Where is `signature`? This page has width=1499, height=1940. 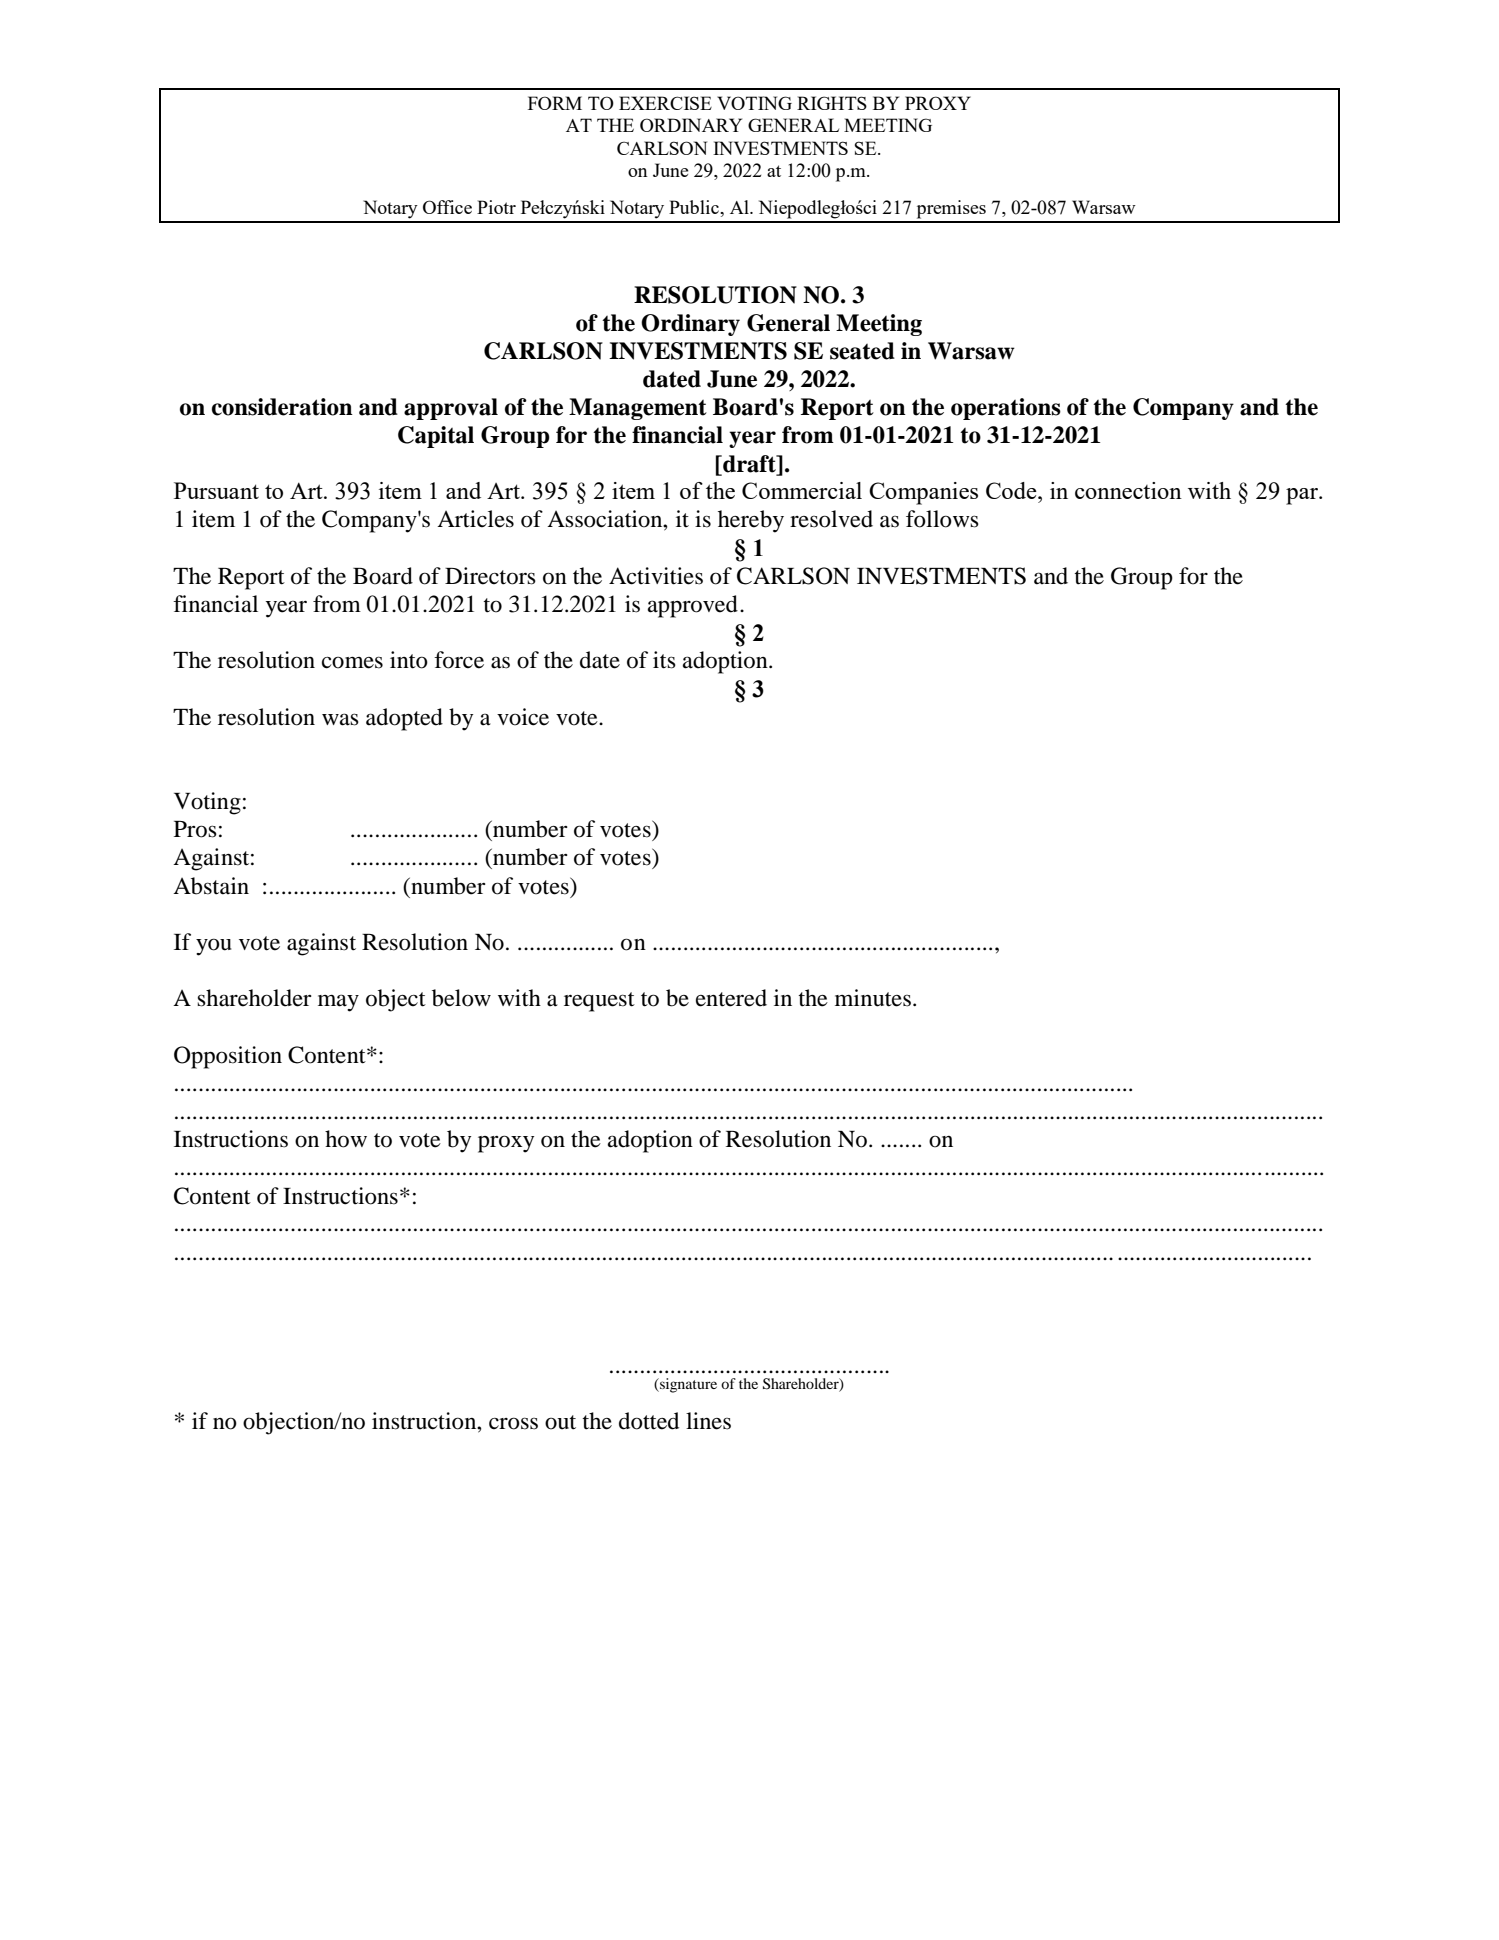
signature is located at coordinates (687, 1385).
